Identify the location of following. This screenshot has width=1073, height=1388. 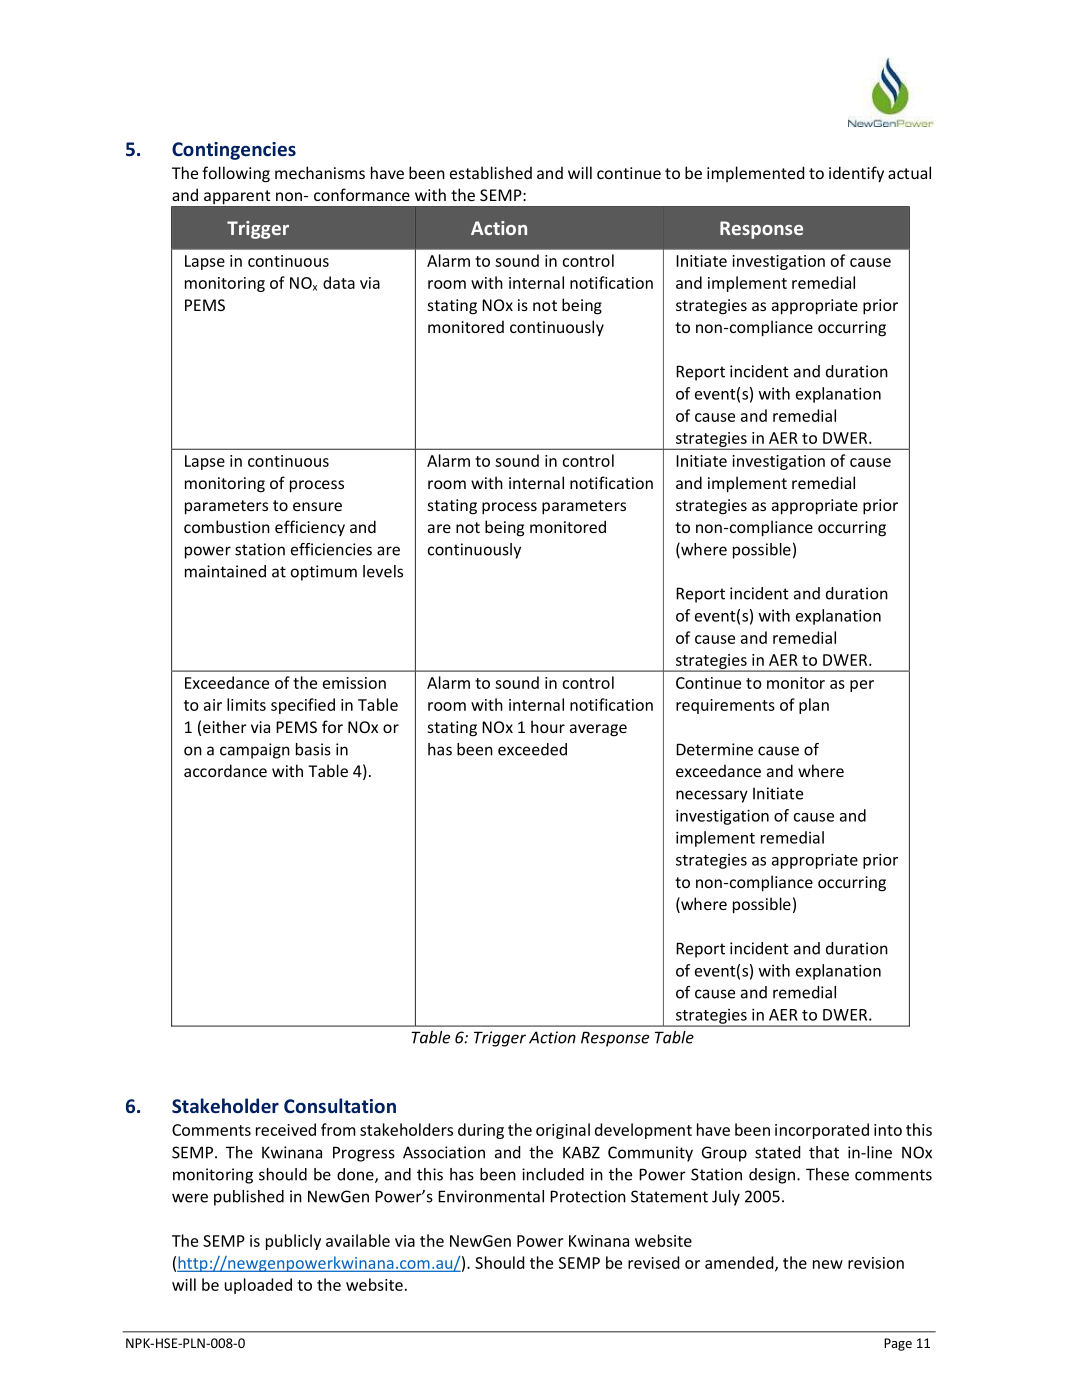
(236, 174).
